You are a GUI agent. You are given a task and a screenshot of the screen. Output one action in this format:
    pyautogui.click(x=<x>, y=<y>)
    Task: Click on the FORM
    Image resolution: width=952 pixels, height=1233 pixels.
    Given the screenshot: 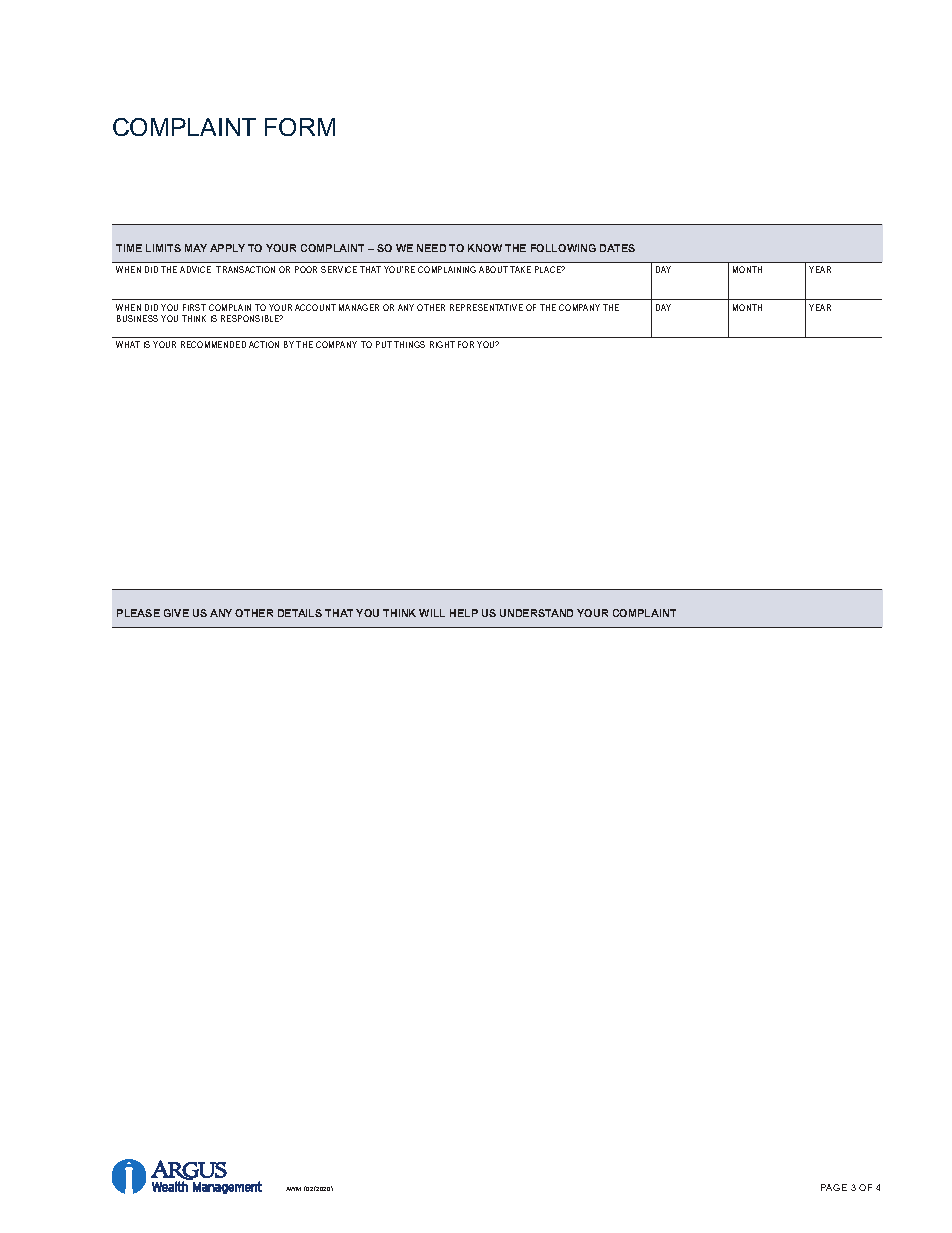 What is the action you would take?
    pyautogui.click(x=300, y=127)
